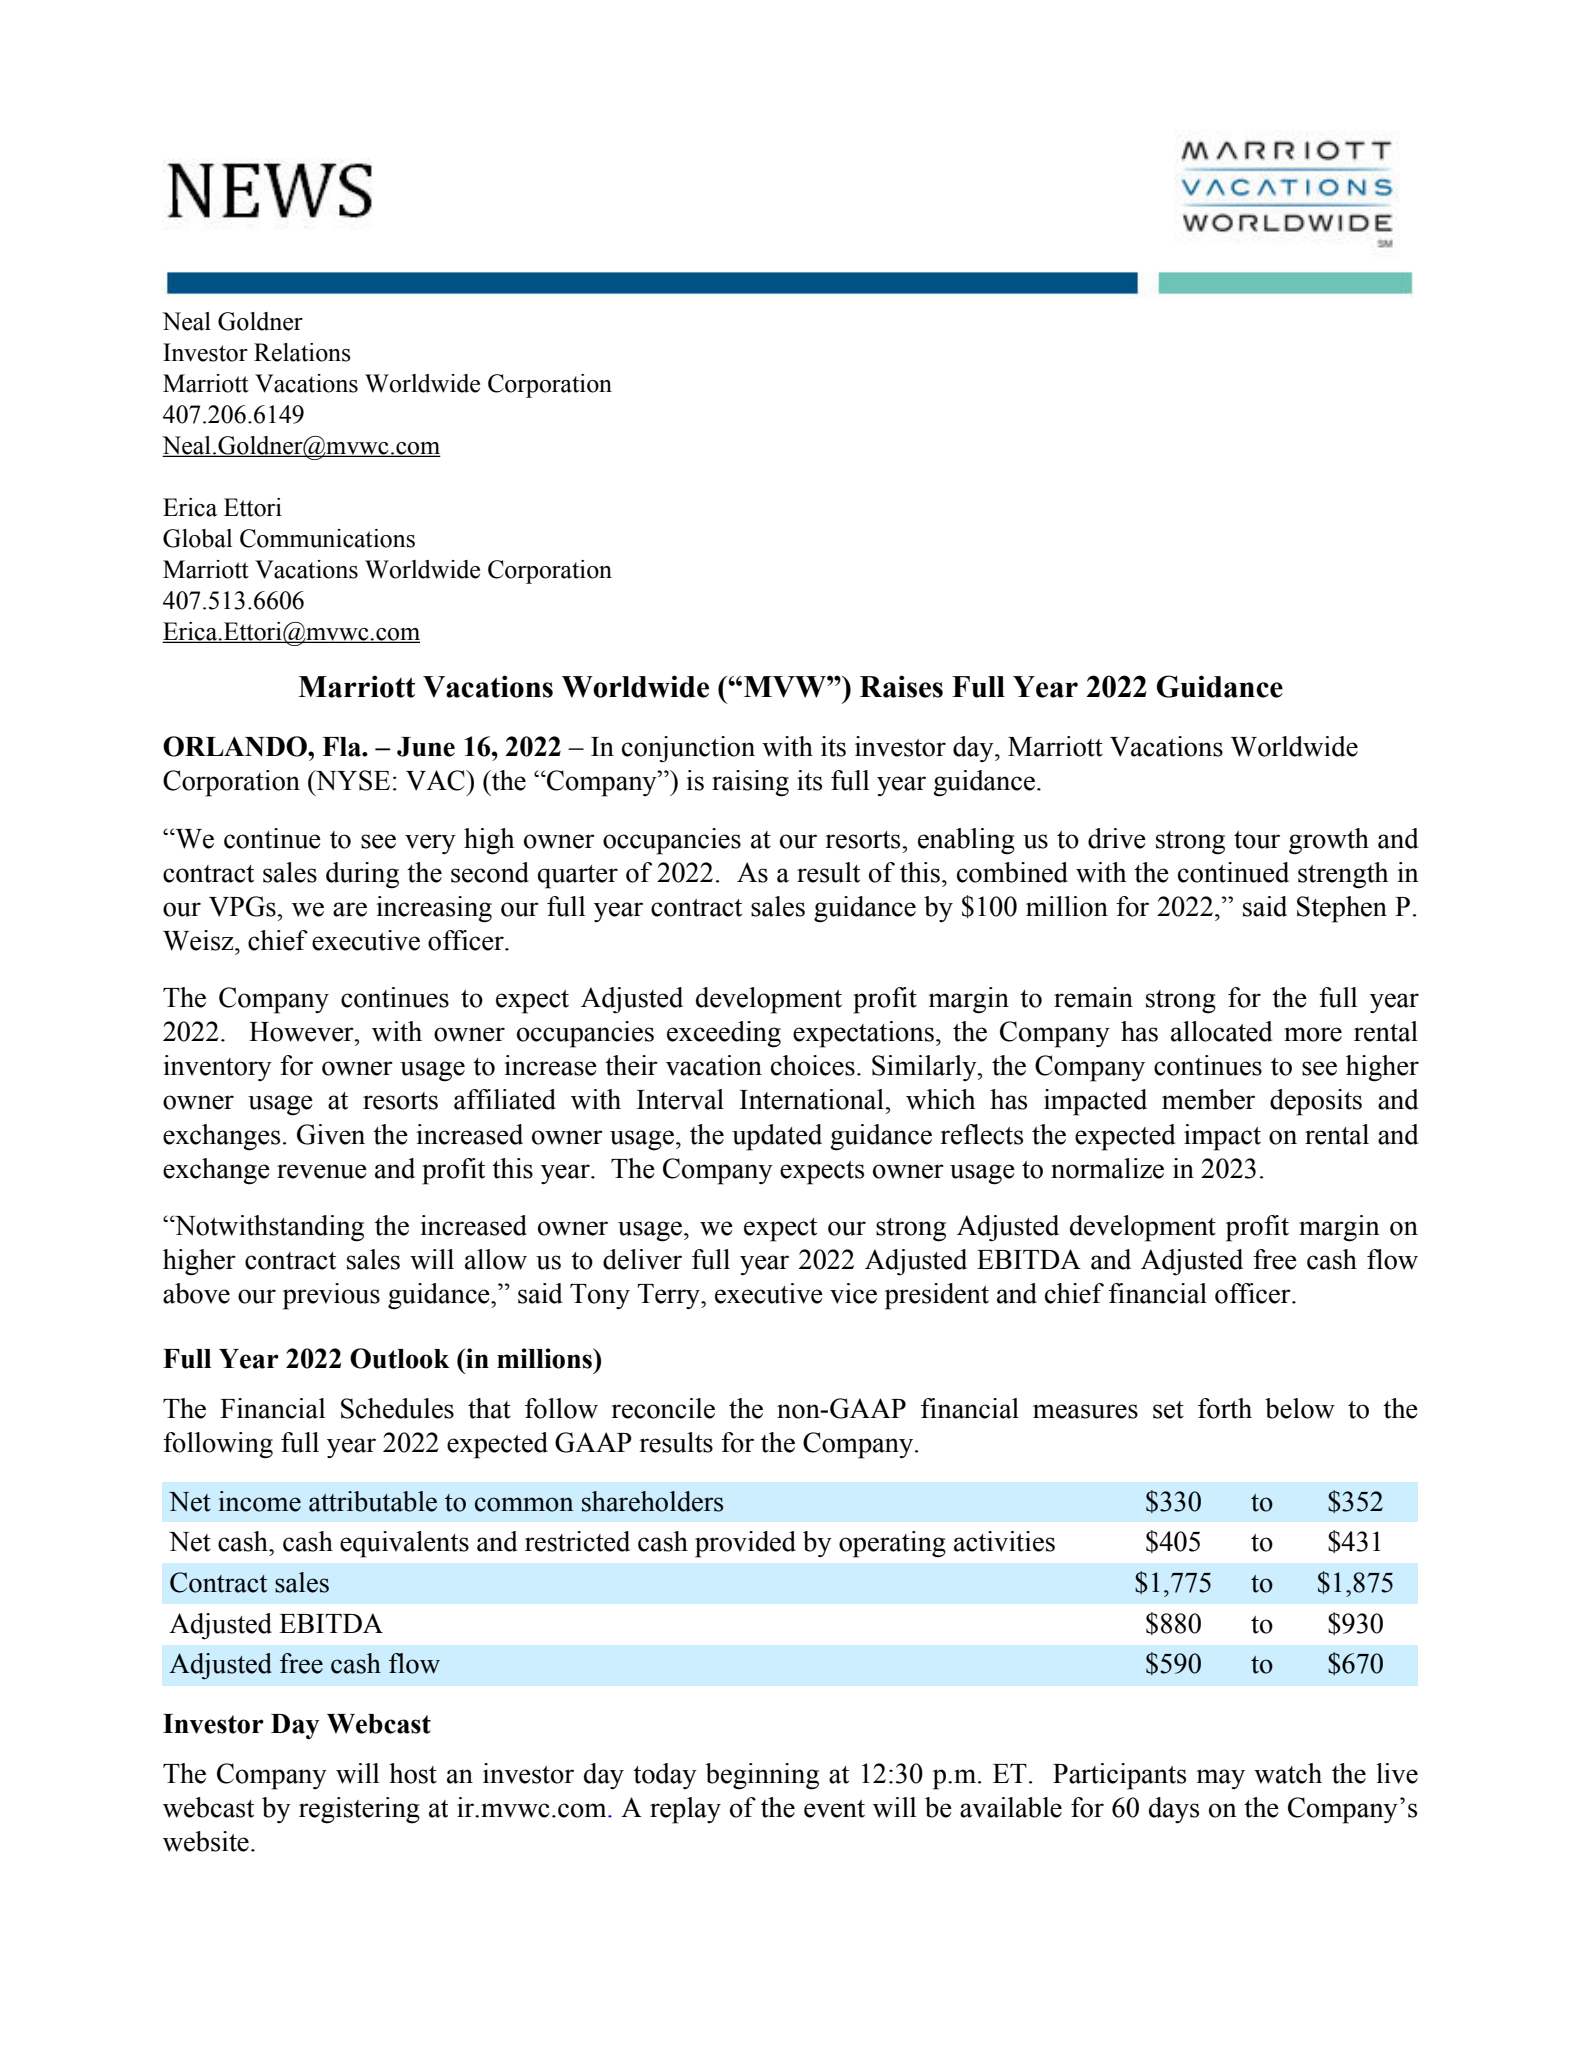  What do you see at coordinates (1221, 1031) in the screenshot?
I see `allocated` at bounding box center [1221, 1031].
